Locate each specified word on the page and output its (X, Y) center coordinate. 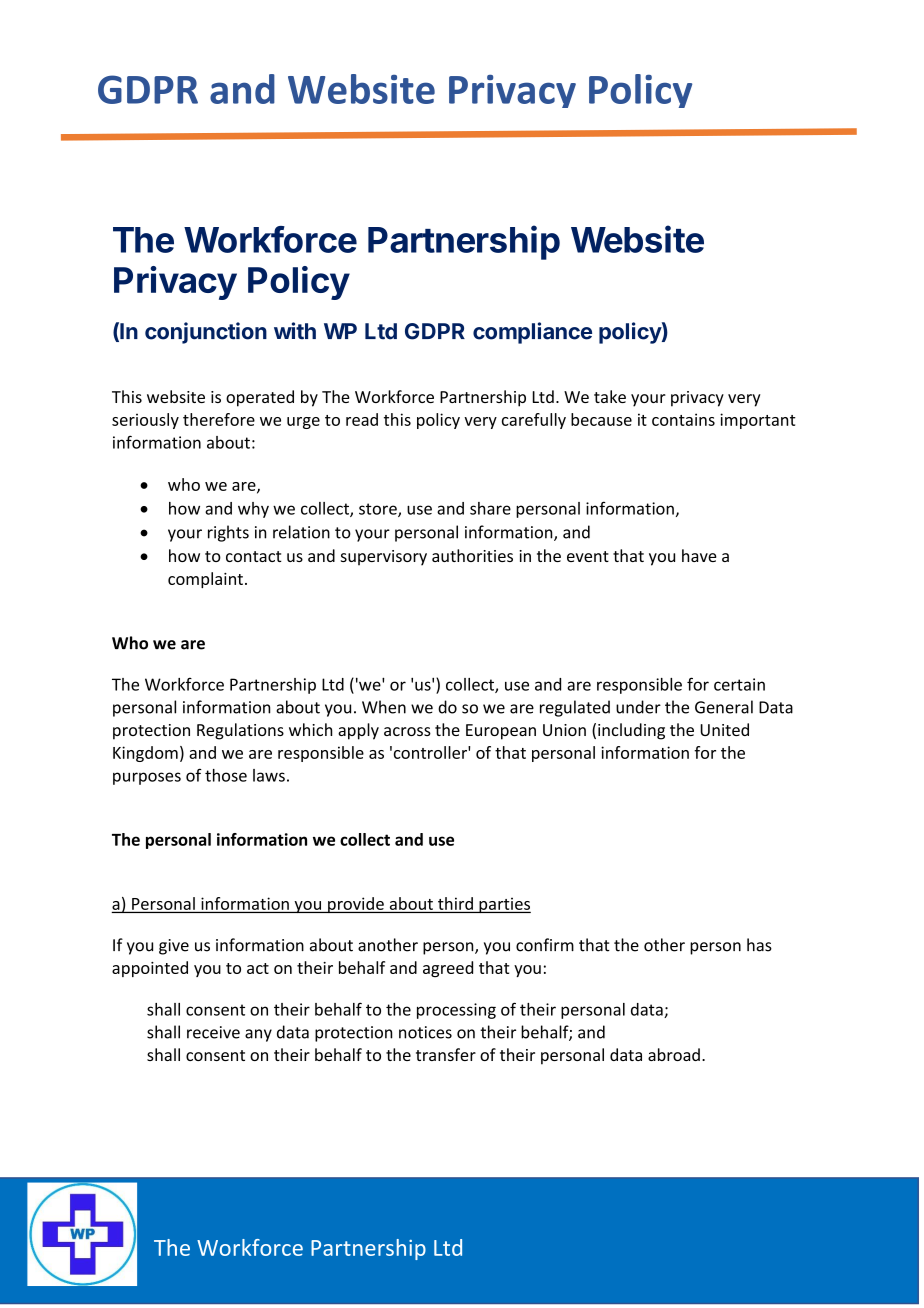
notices (425, 1032)
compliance (532, 333)
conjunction (206, 333)
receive (213, 1032)
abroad (674, 1054)
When (384, 707)
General (724, 707)
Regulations (240, 731)
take (610, 396)
